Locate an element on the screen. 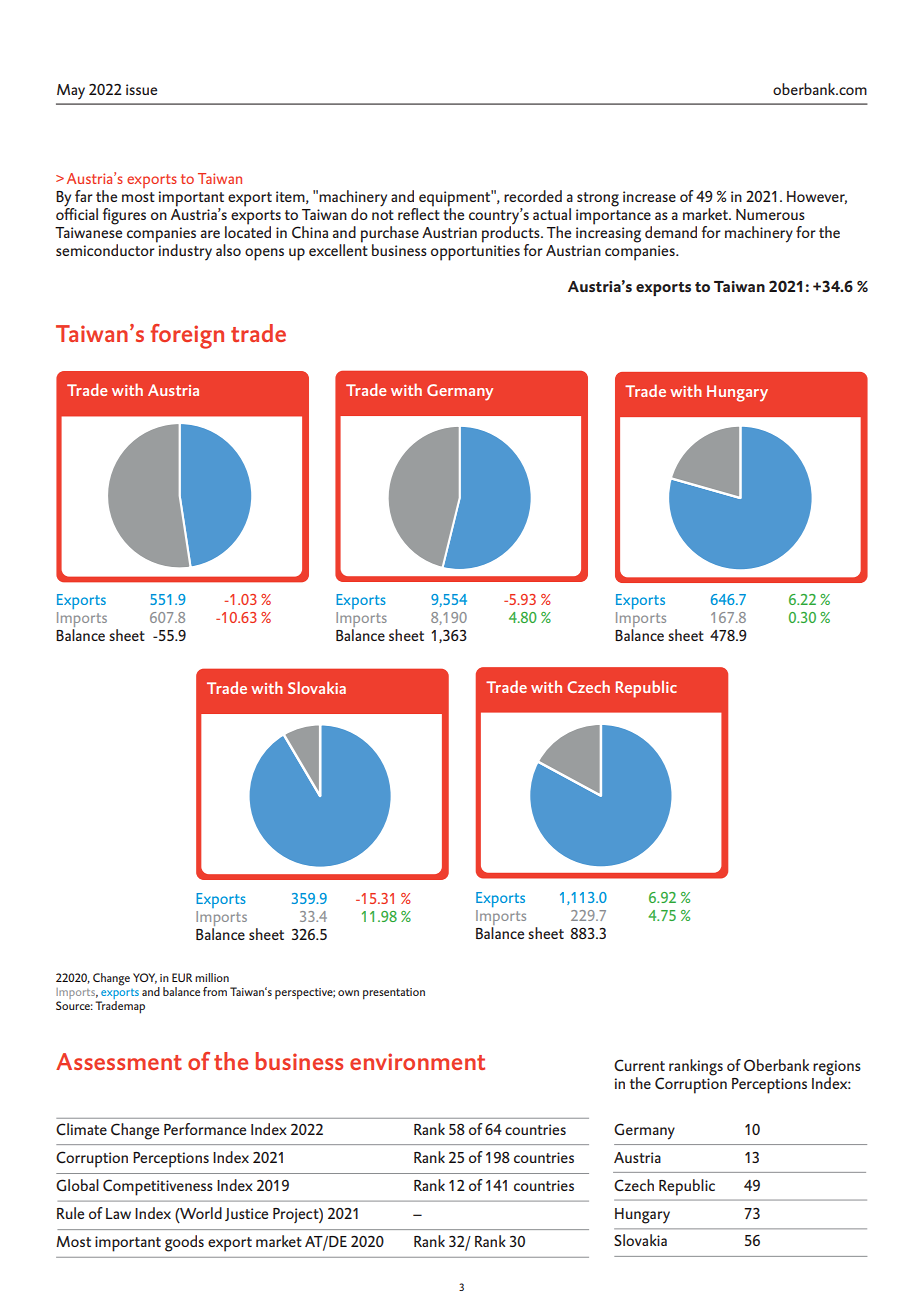 The width and height of the screenshot is (924, 1308). EUR is located at coordinates (182, 977).
